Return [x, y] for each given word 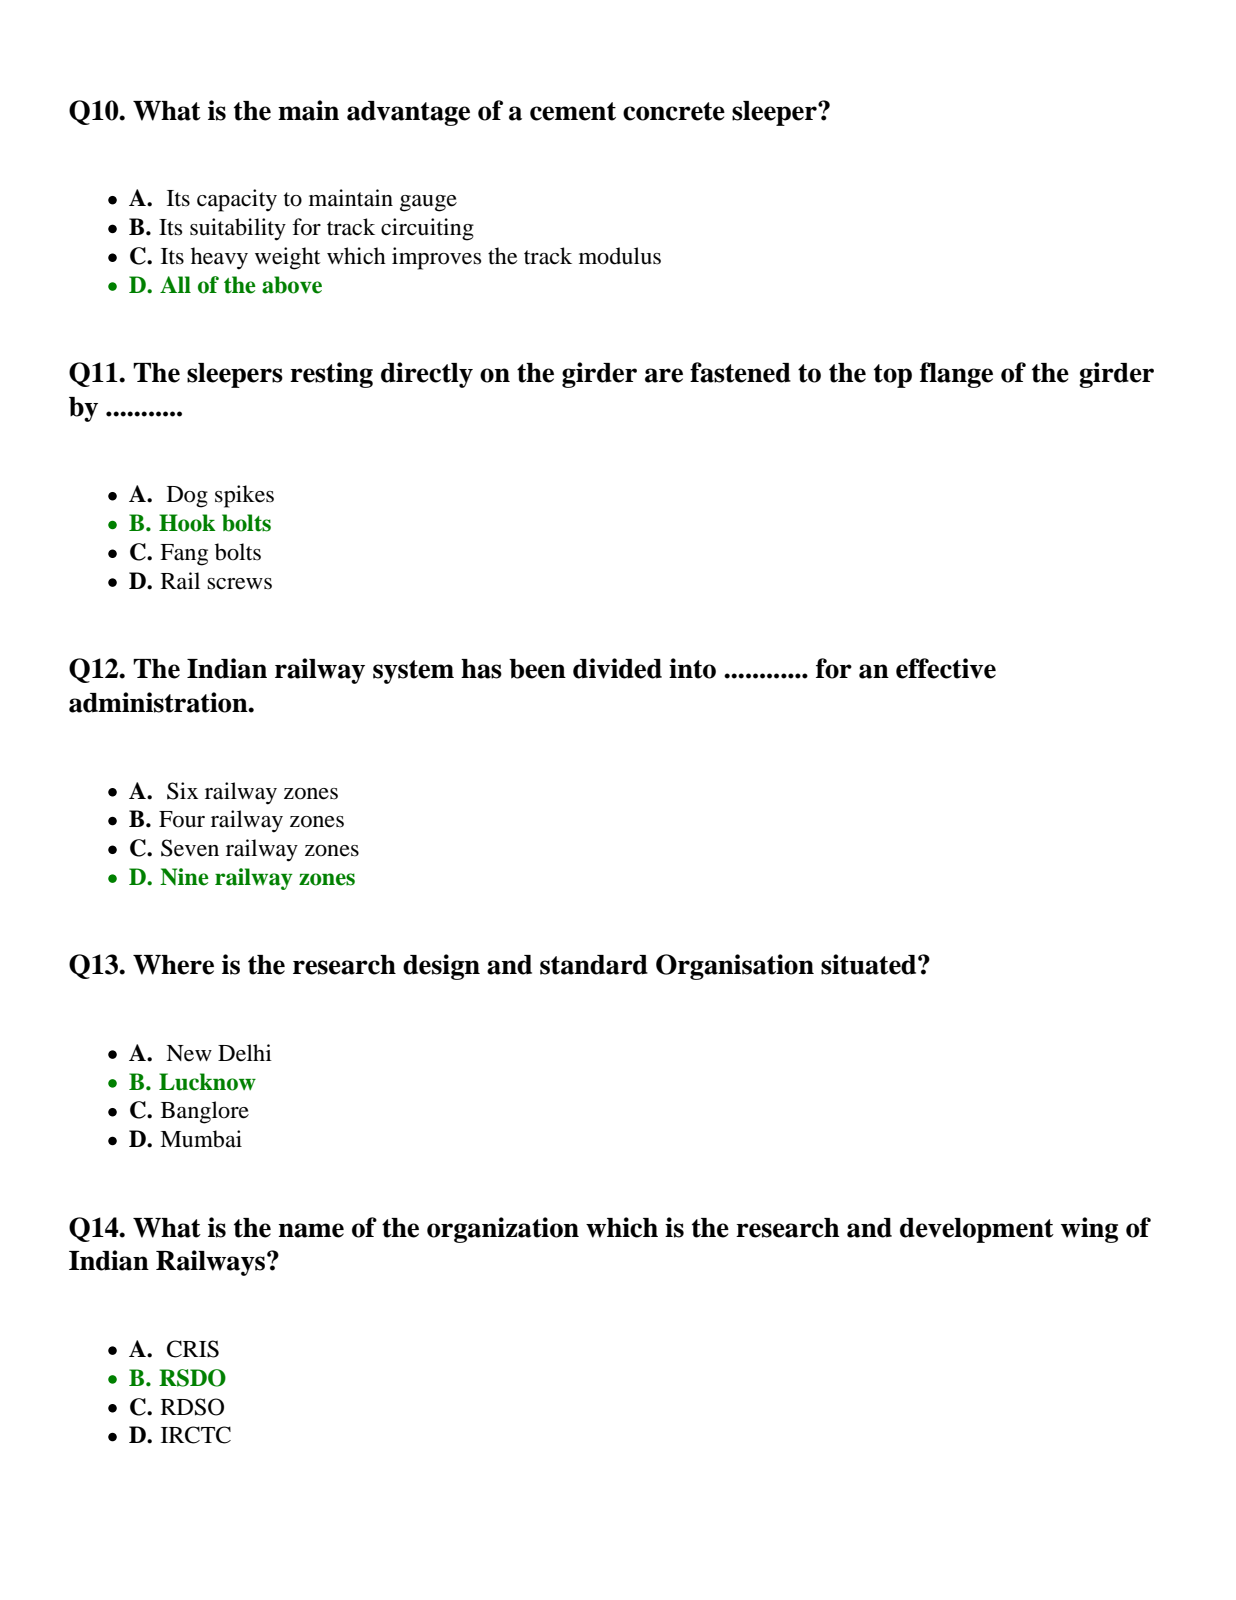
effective [946, 668]
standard [594, 965]
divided [617, 668]
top [893, 376]
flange [956, 375]
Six [182, 791]
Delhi [245, 1053]
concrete [674, 111]
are [664, 375]
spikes [244, 496]
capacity [237, 200]
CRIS [193, 1349]
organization [503, 1230]
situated [870, 964]
